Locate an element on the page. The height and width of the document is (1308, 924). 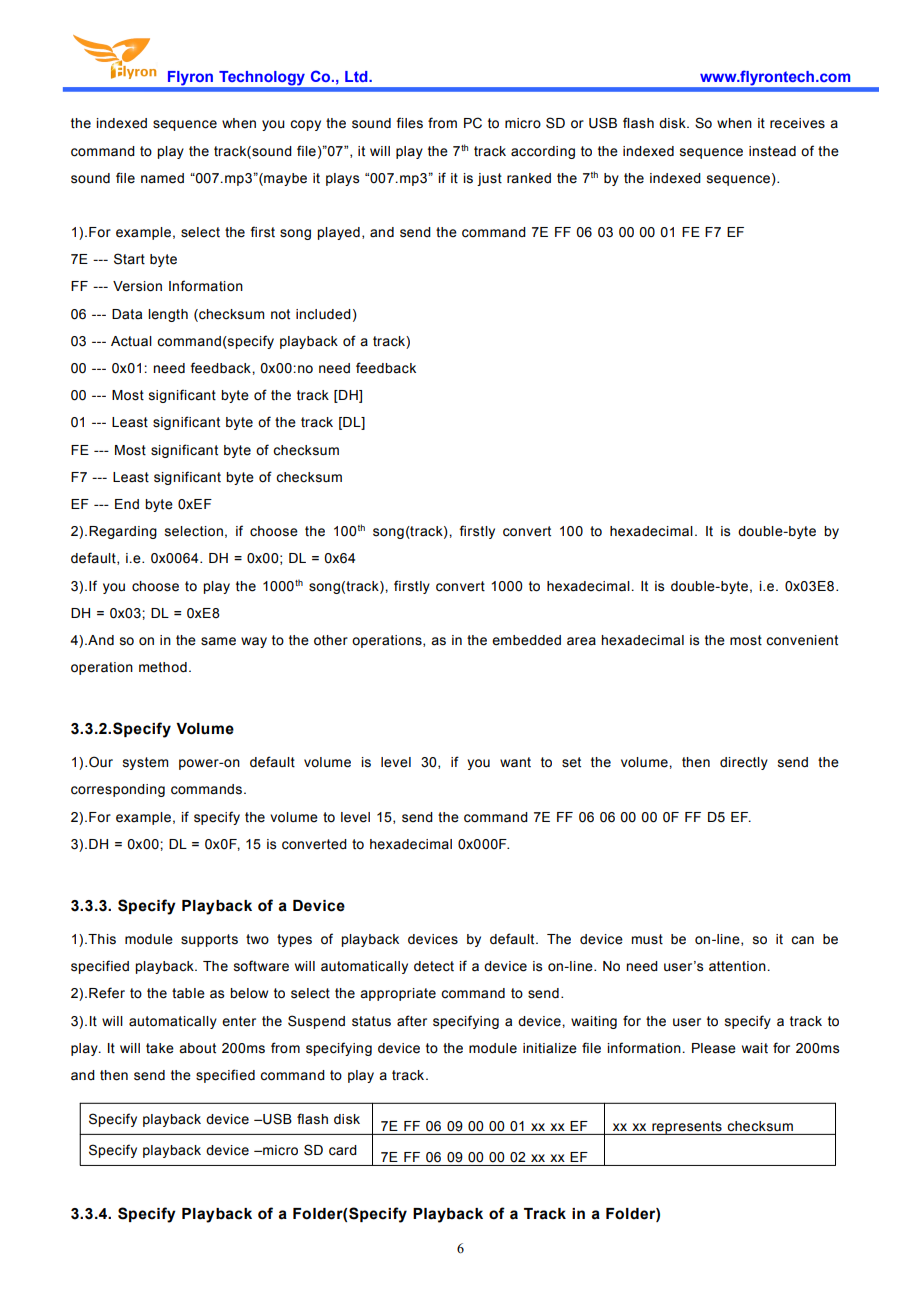
instead is located at coordinates (772, 151).
